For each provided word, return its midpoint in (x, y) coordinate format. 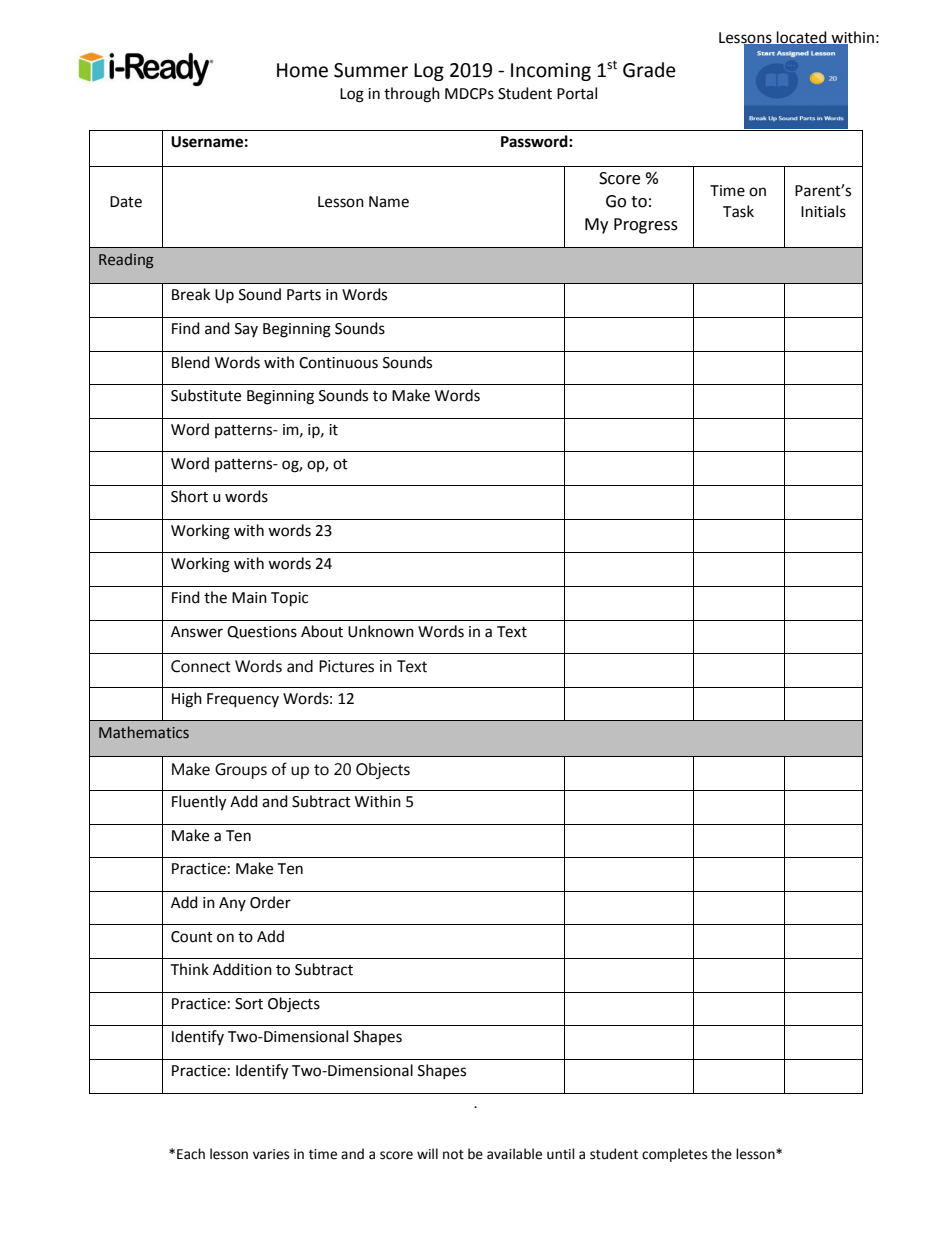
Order (270, 902)
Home (302, 70)
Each (191, 1154)
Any (232, 904)
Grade (649, 70)
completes (674, 1155)
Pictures (346, 666)
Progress (646, 226)
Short (189, 496)
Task (738, 211)
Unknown (381, 631)
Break (191, 294)
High (187, 700)
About (322, 631)
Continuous (338, 363)
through (412, 95)
